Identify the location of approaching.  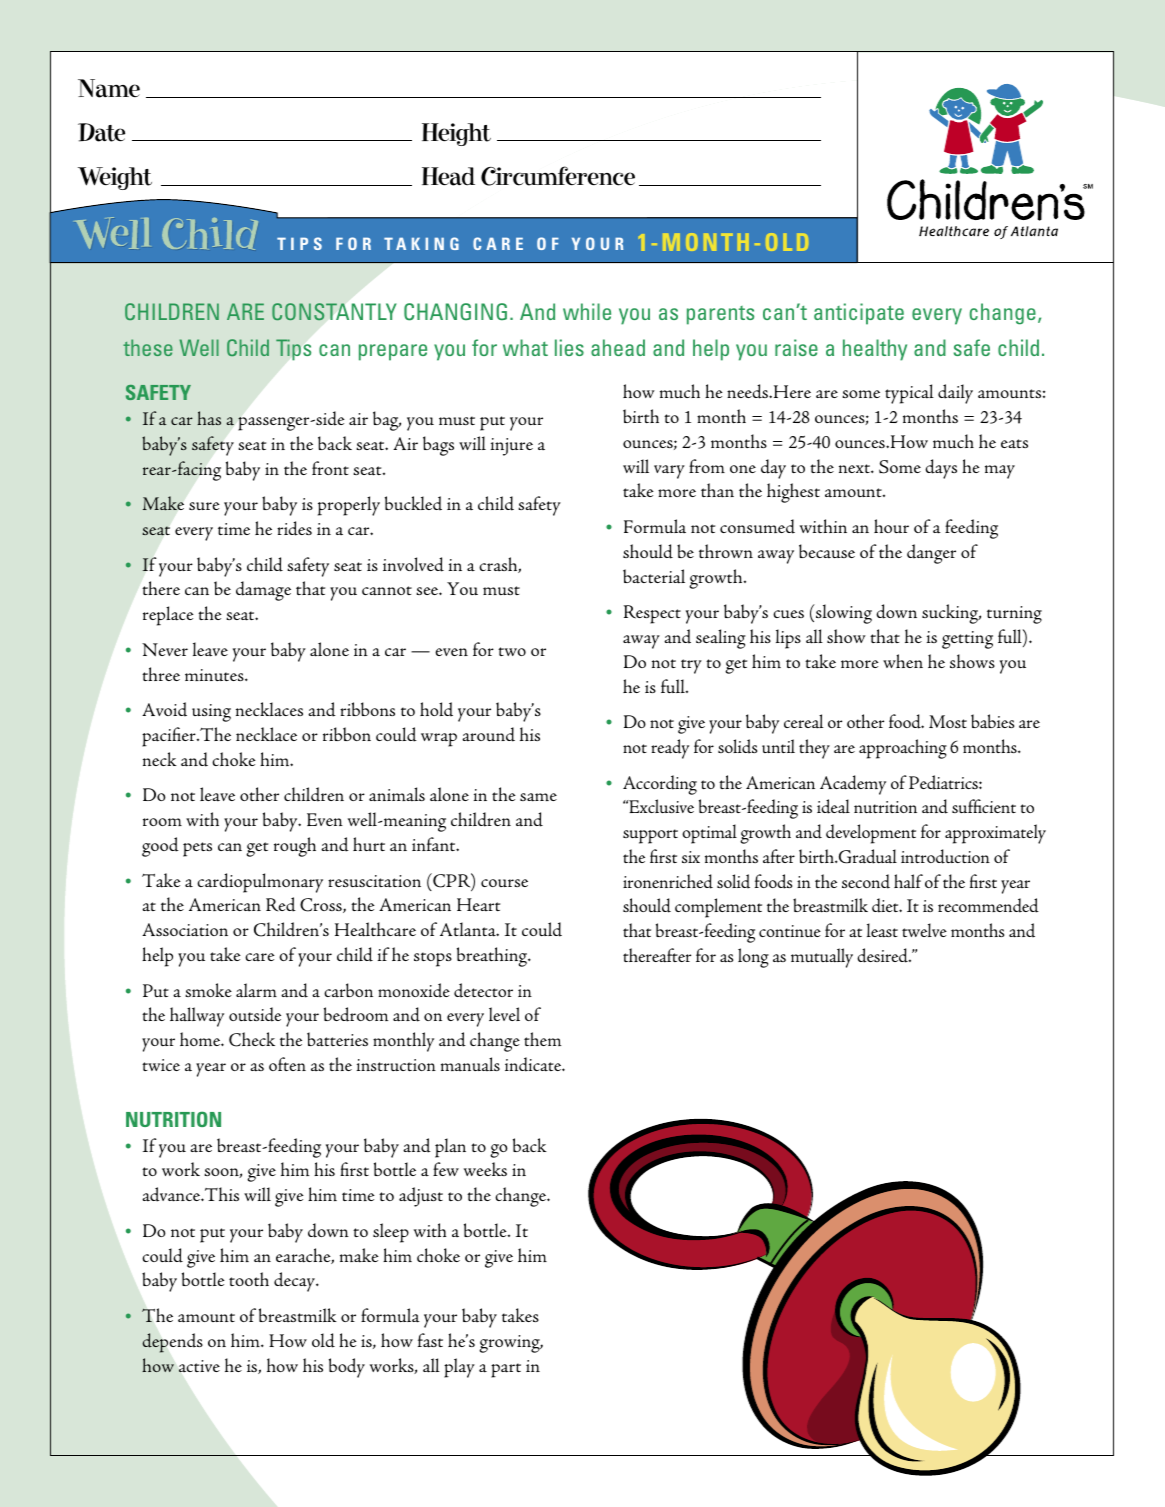
(903, 749).
